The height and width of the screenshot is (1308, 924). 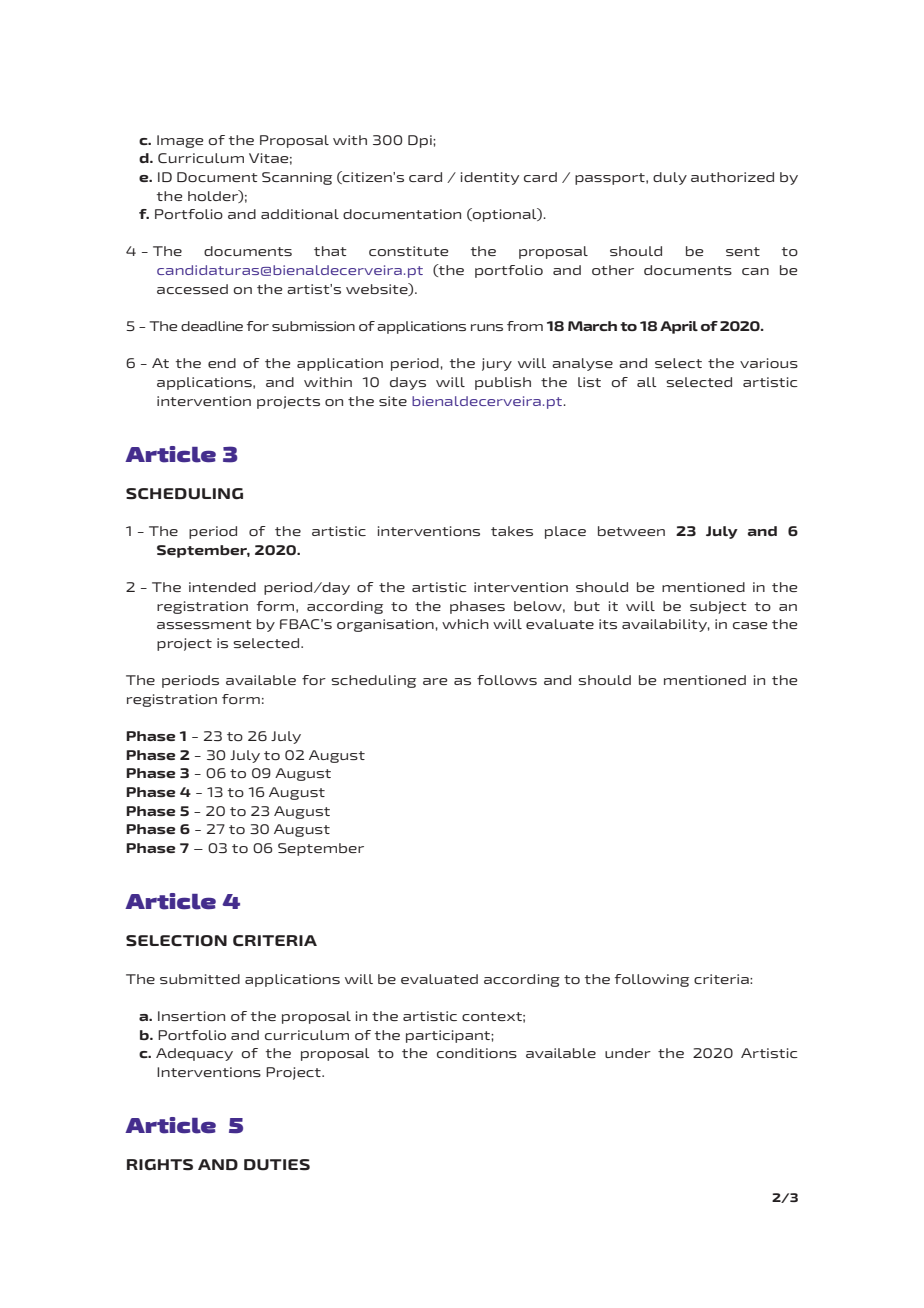 What do you see at coordinates (490, 178) in the screenshot?
I see `identity` at bounding box center [490, 178].
